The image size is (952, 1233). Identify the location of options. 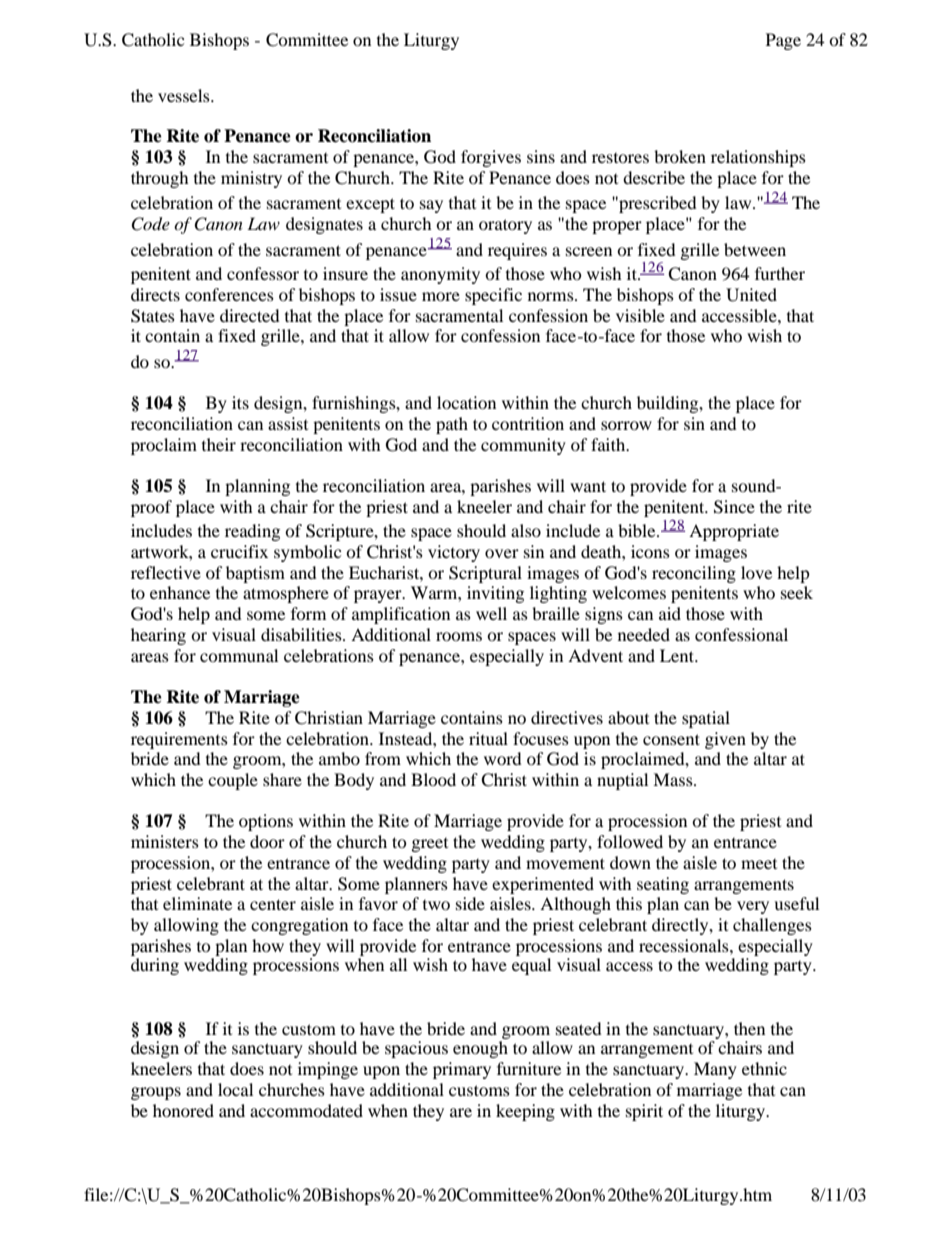
(266, 822).
